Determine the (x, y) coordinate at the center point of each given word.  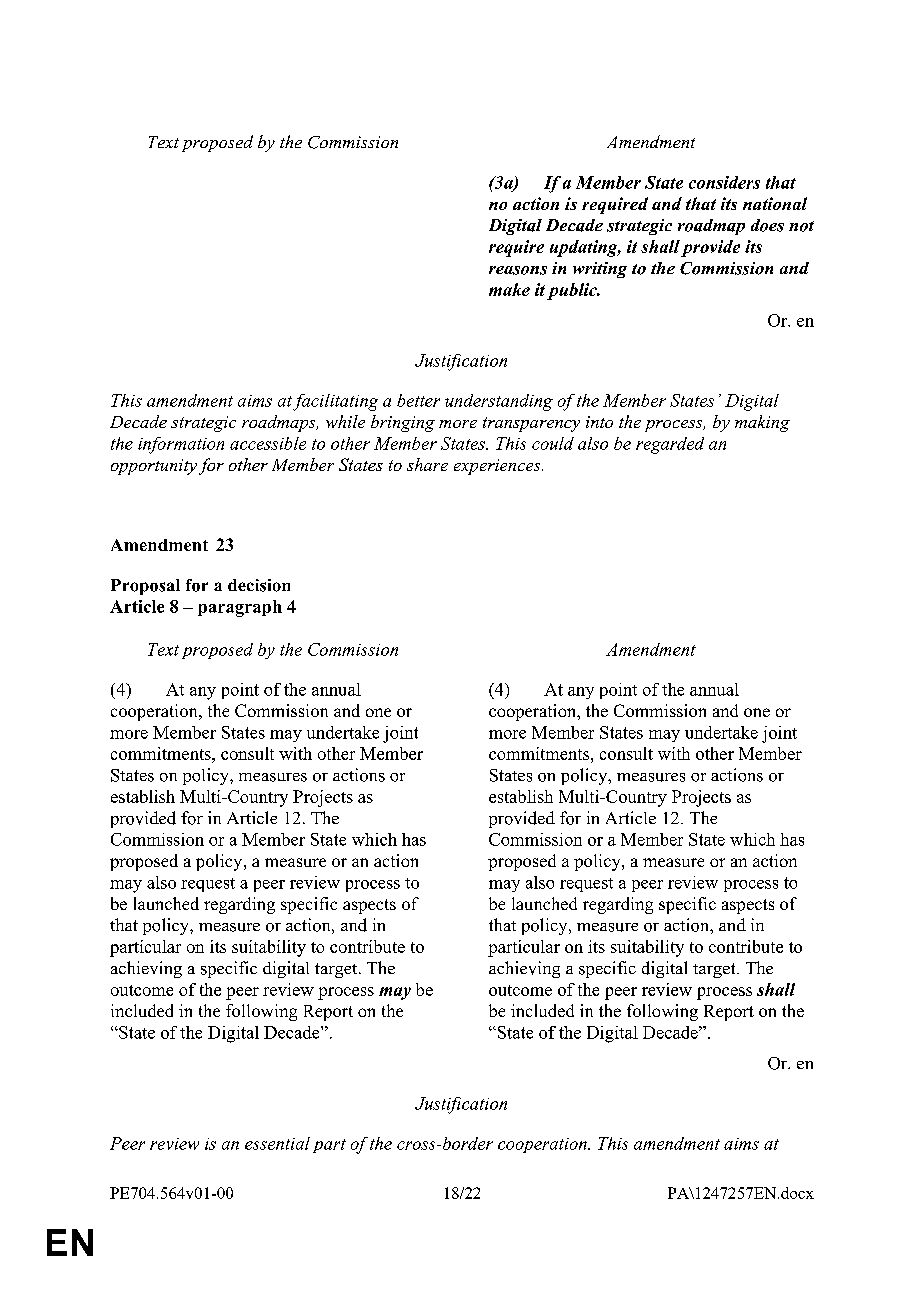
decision (259, 585)
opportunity (154, 467)
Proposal (145, 587)
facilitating (335, 402)
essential (277, 1143)
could (553, 443)
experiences (498, 467)
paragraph (240, 608)
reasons (518, 270)
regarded (670, 445)
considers (724, 182)
